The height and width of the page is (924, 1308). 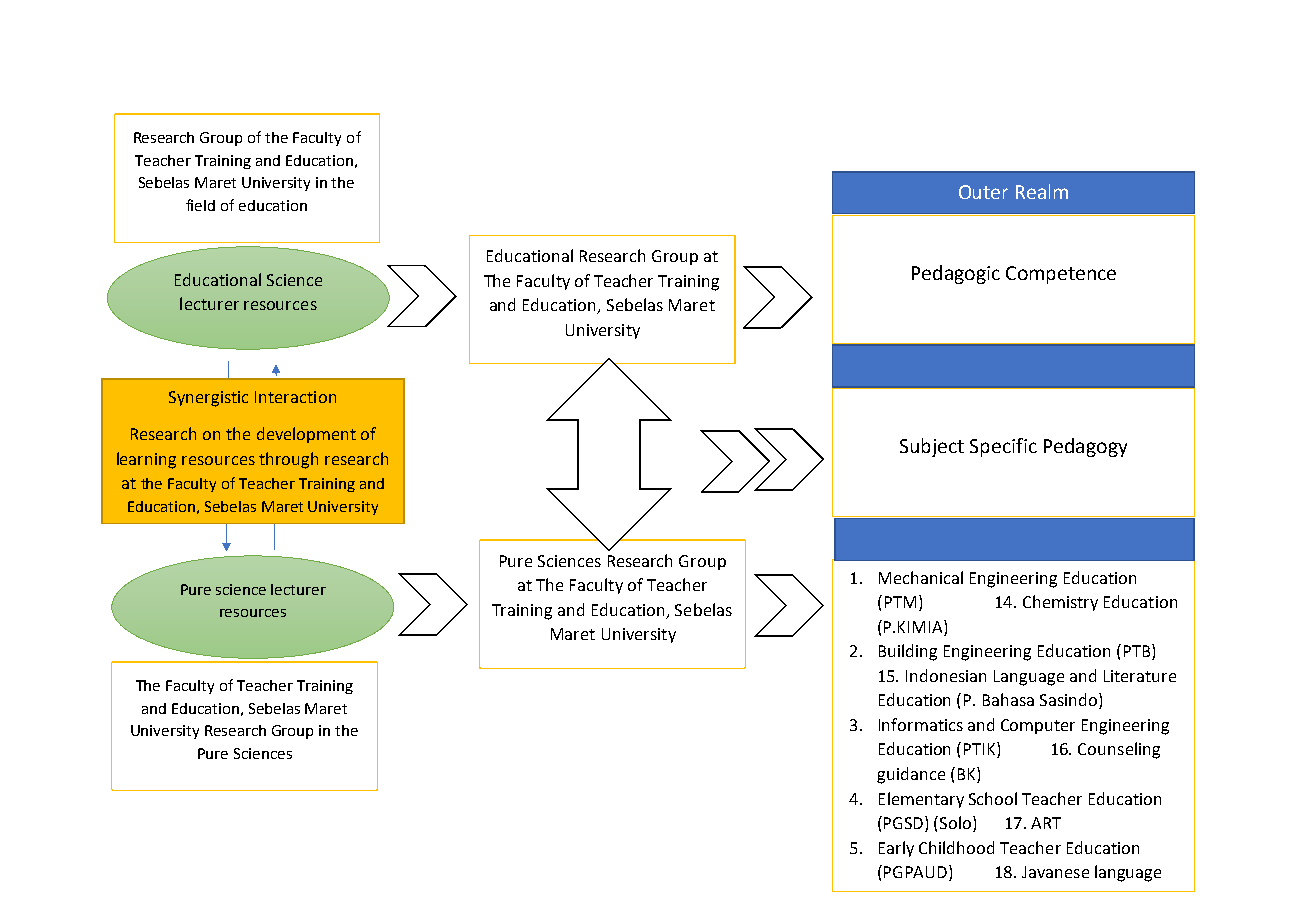 I want to click on Outer, so click(x=983, y=192).
